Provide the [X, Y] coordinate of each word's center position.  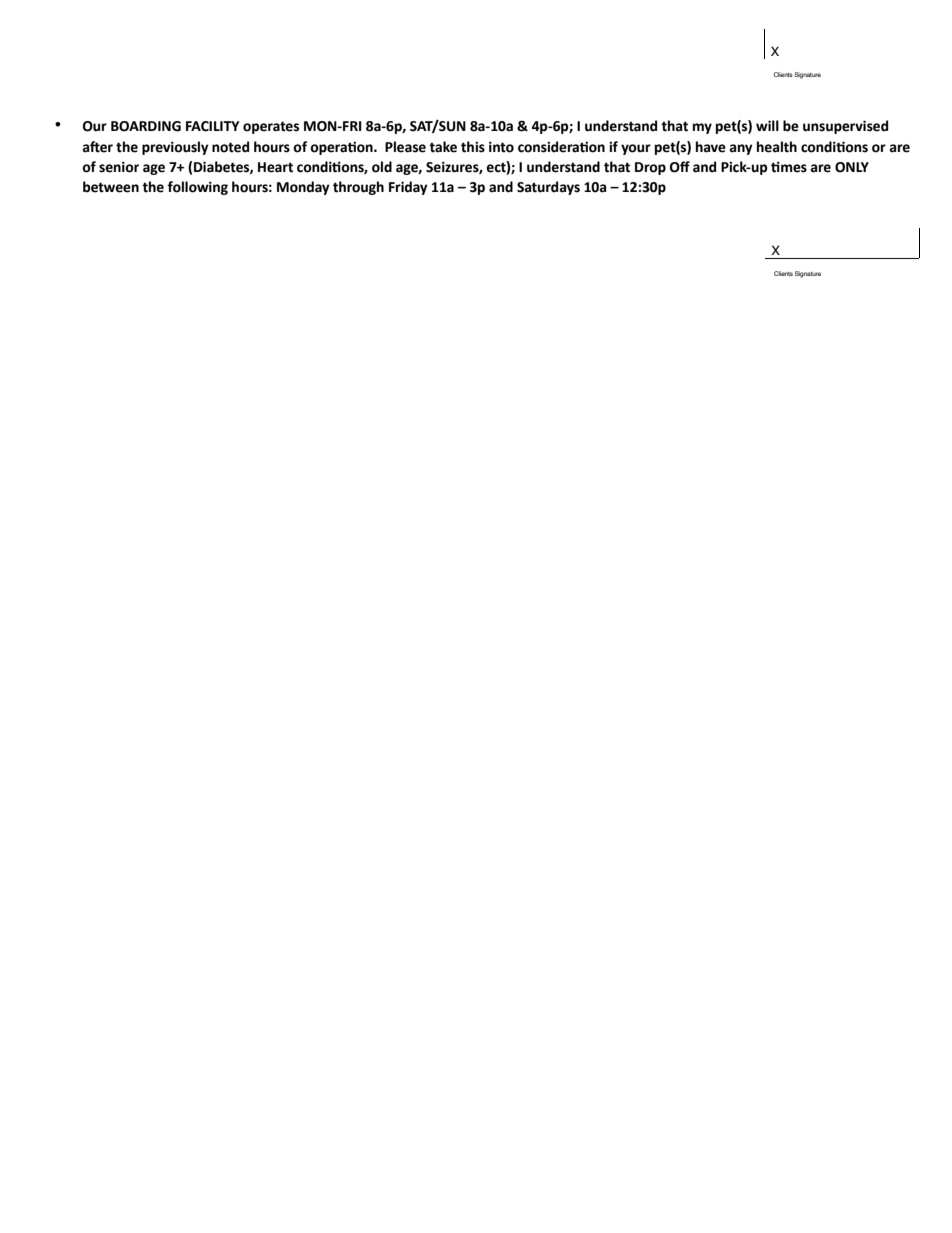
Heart [275, 167]
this [473, 147]
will [767, 125]
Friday [408, 188]
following [197, 188]
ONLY [852, 167]
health [777, 147]
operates [271, 127]
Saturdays [548, 188]
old [382, 167]
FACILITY [213, 126]
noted [230, 147]
